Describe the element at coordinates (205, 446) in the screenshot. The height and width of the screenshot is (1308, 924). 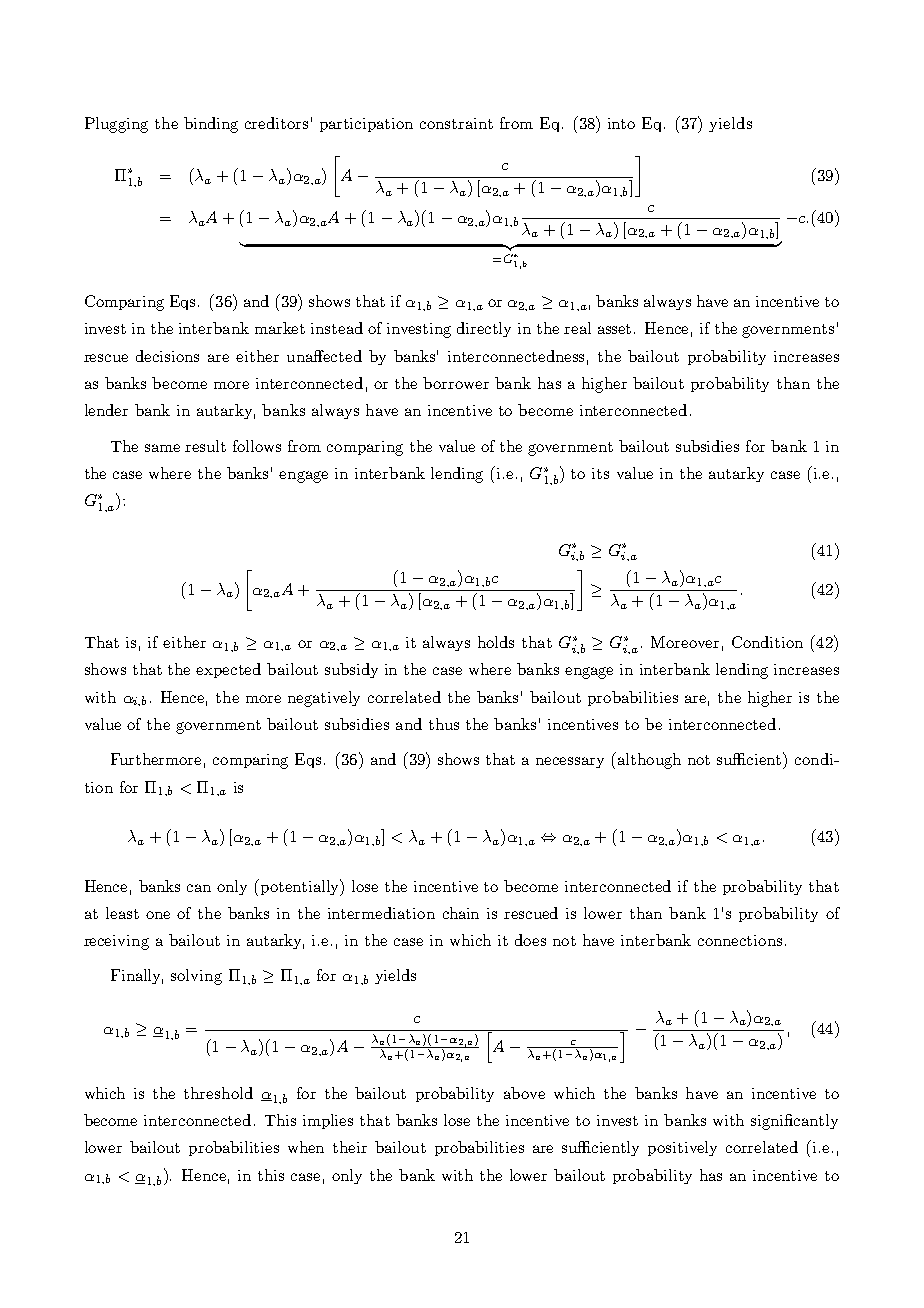
I see `result` at that location.
